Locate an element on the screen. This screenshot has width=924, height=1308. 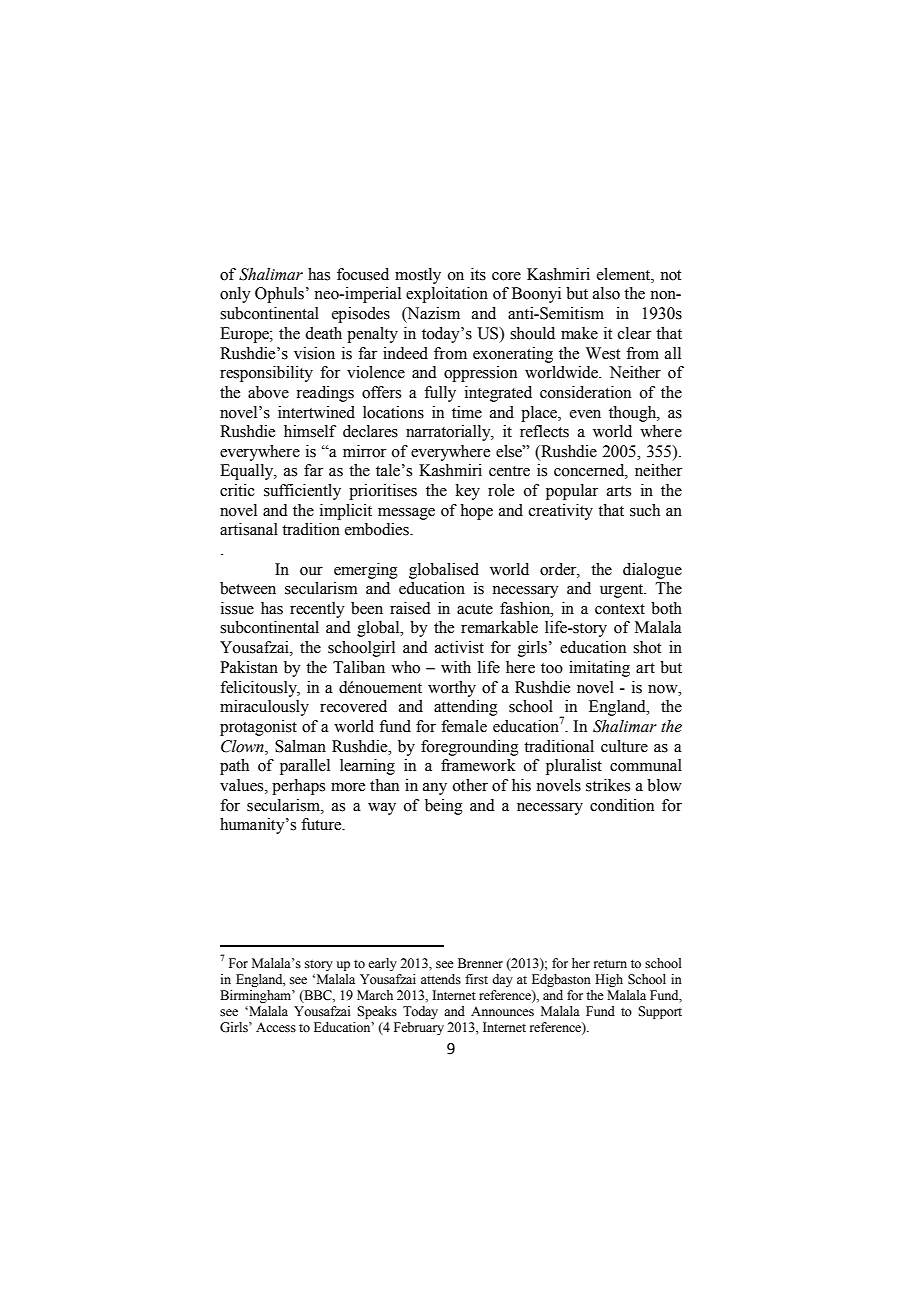
future is located at coordinates (322, 824).
